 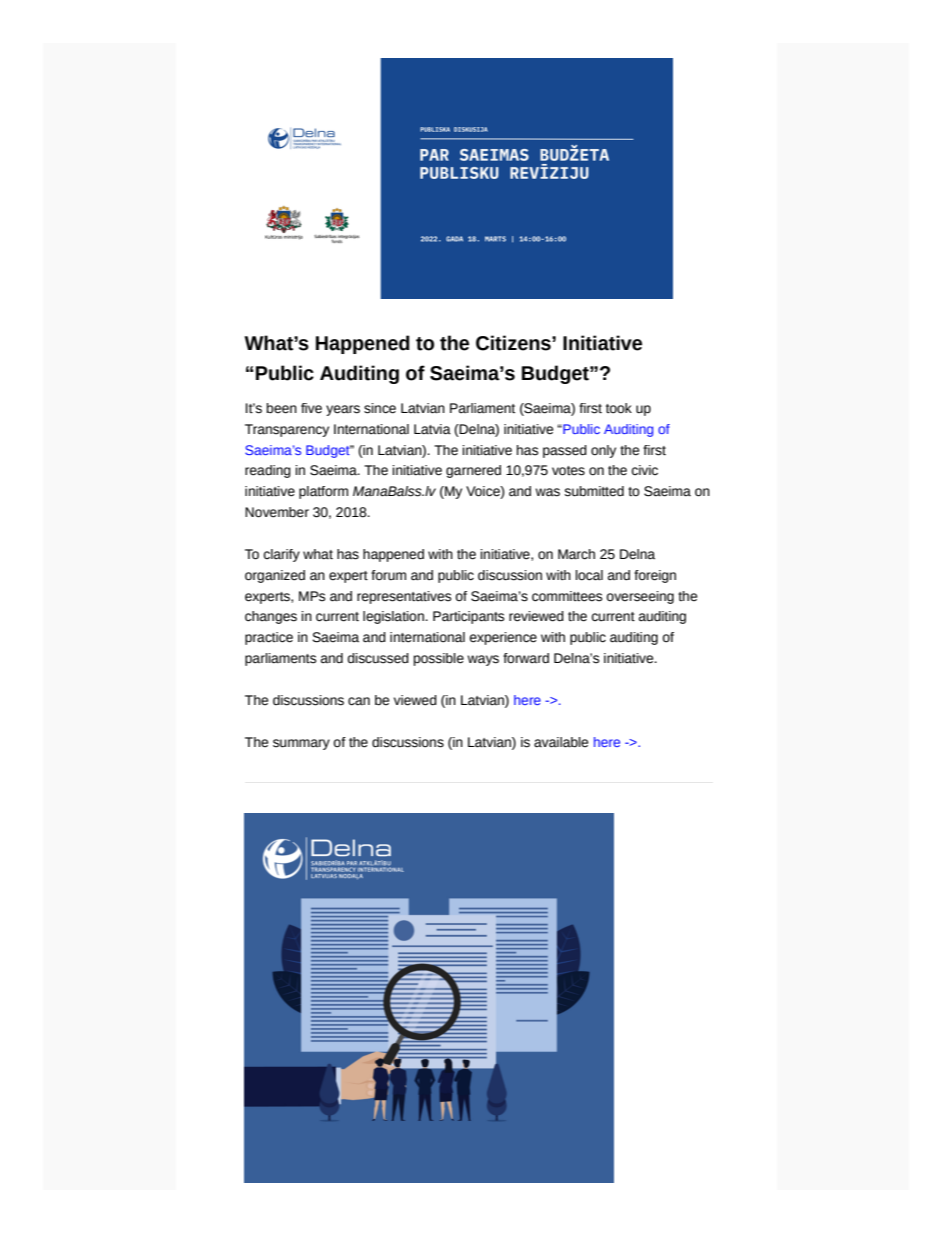 I want to click on took, so click(x=619, y=408).
